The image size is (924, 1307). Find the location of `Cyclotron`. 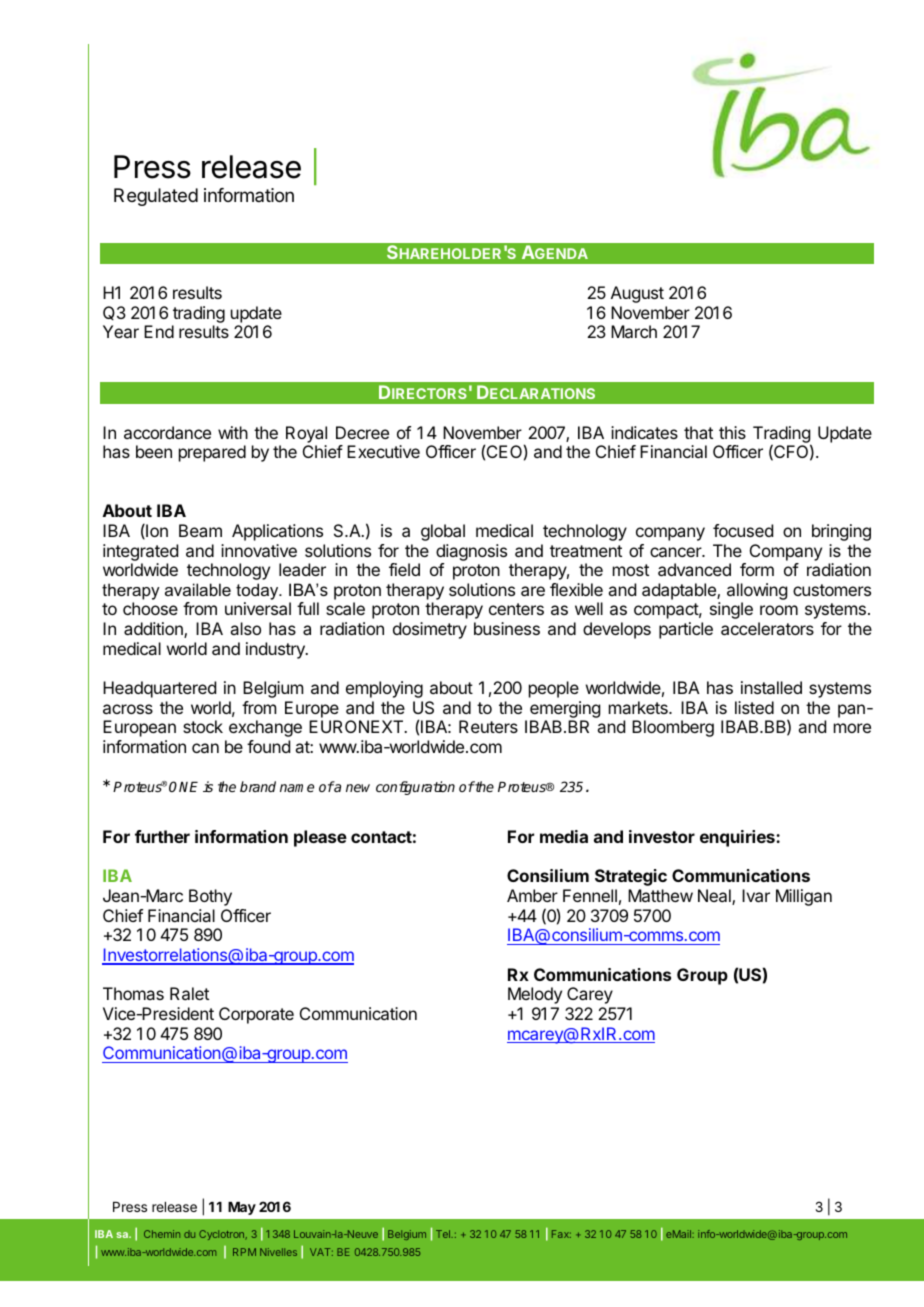

Cyclotron is located at coordinates (222, 1235).
